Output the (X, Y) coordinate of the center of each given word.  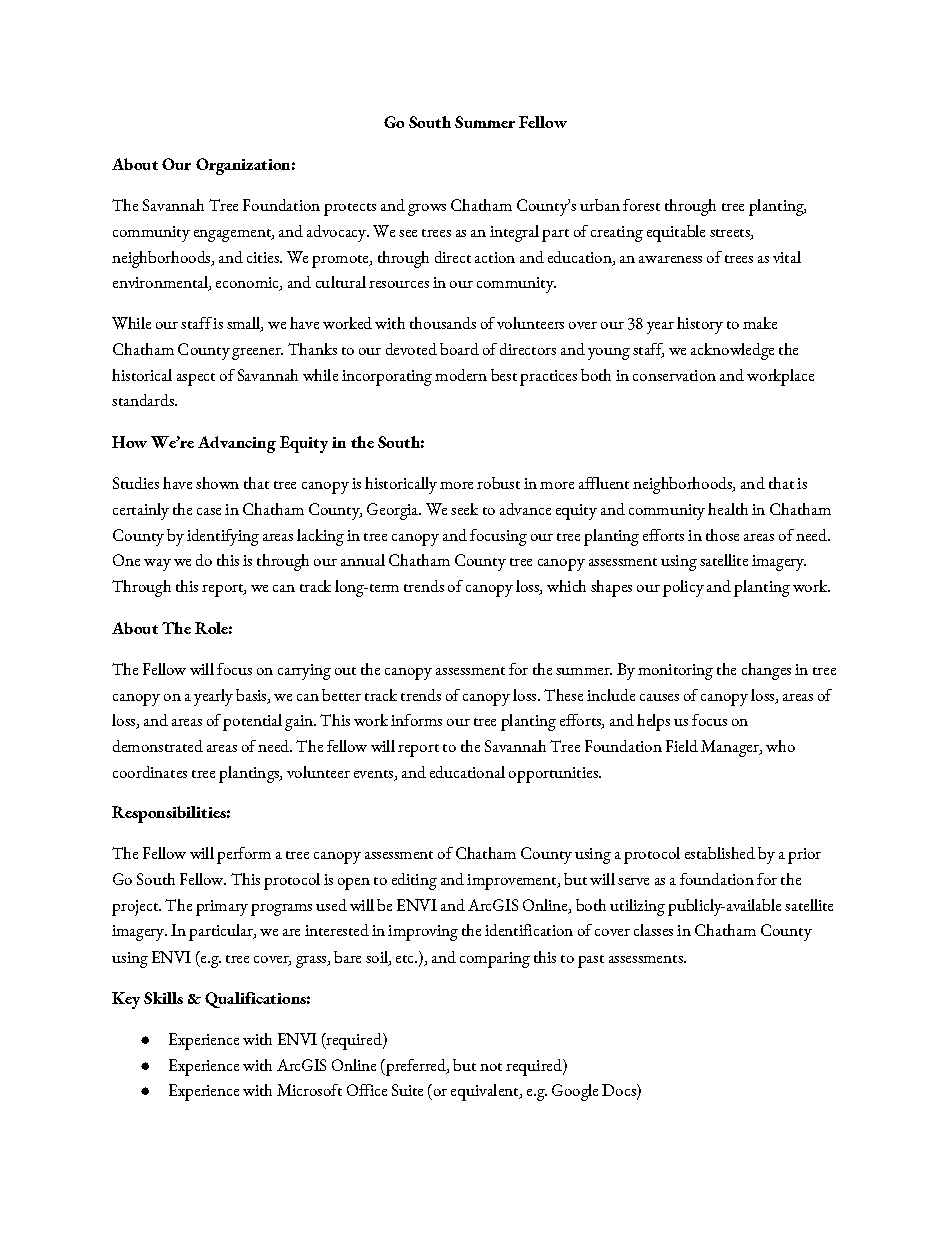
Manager (731, 748)
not (491, 1067)
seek (464, 509)
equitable (676, 233)
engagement (233, 235)
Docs (620, 1091)
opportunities (554, 775)
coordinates (150, 772)
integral (514, 233)
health (728, 509)
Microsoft (309, 1090)
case (209, 511)
